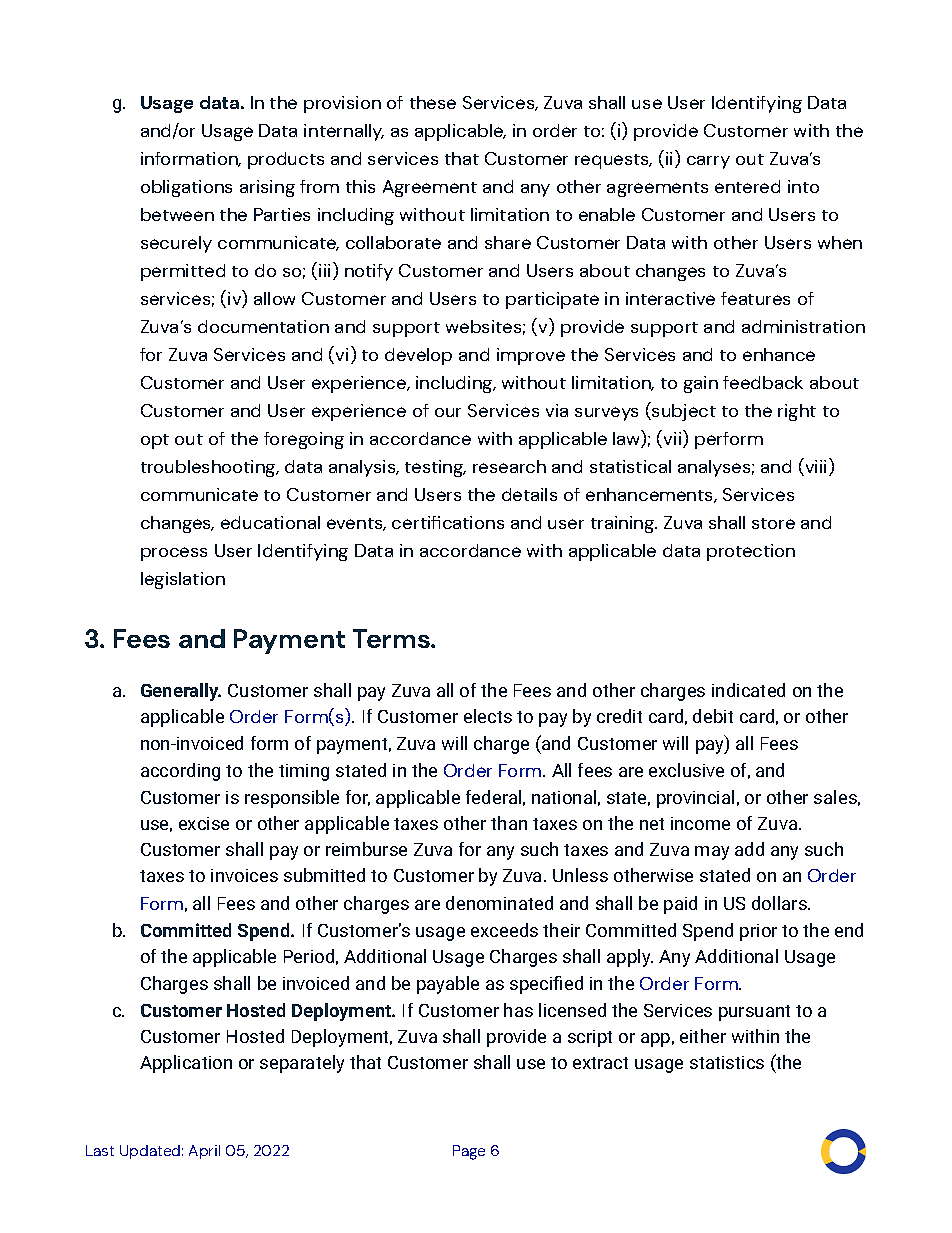  I want to click on these, so click(433, 102).
